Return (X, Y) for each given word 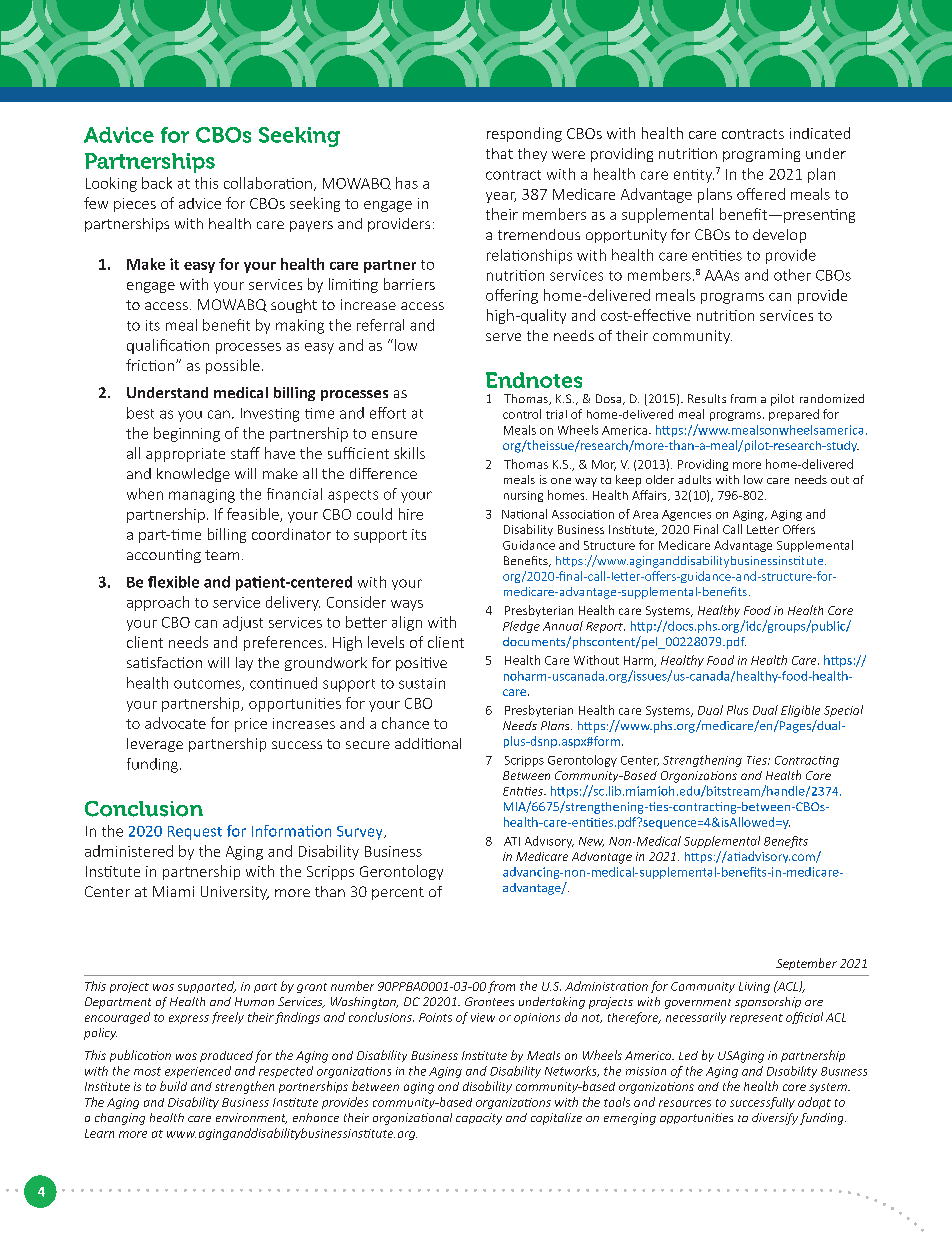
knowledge (193, 475)
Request (195, 833)
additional (428, 743)
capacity (479, 1119)
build (173, 1086)
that (499, 153)
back (157, 183)
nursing (523, 496)
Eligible (800, 711)
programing (761, 155)
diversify (775, 1119)
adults (694, 479)
